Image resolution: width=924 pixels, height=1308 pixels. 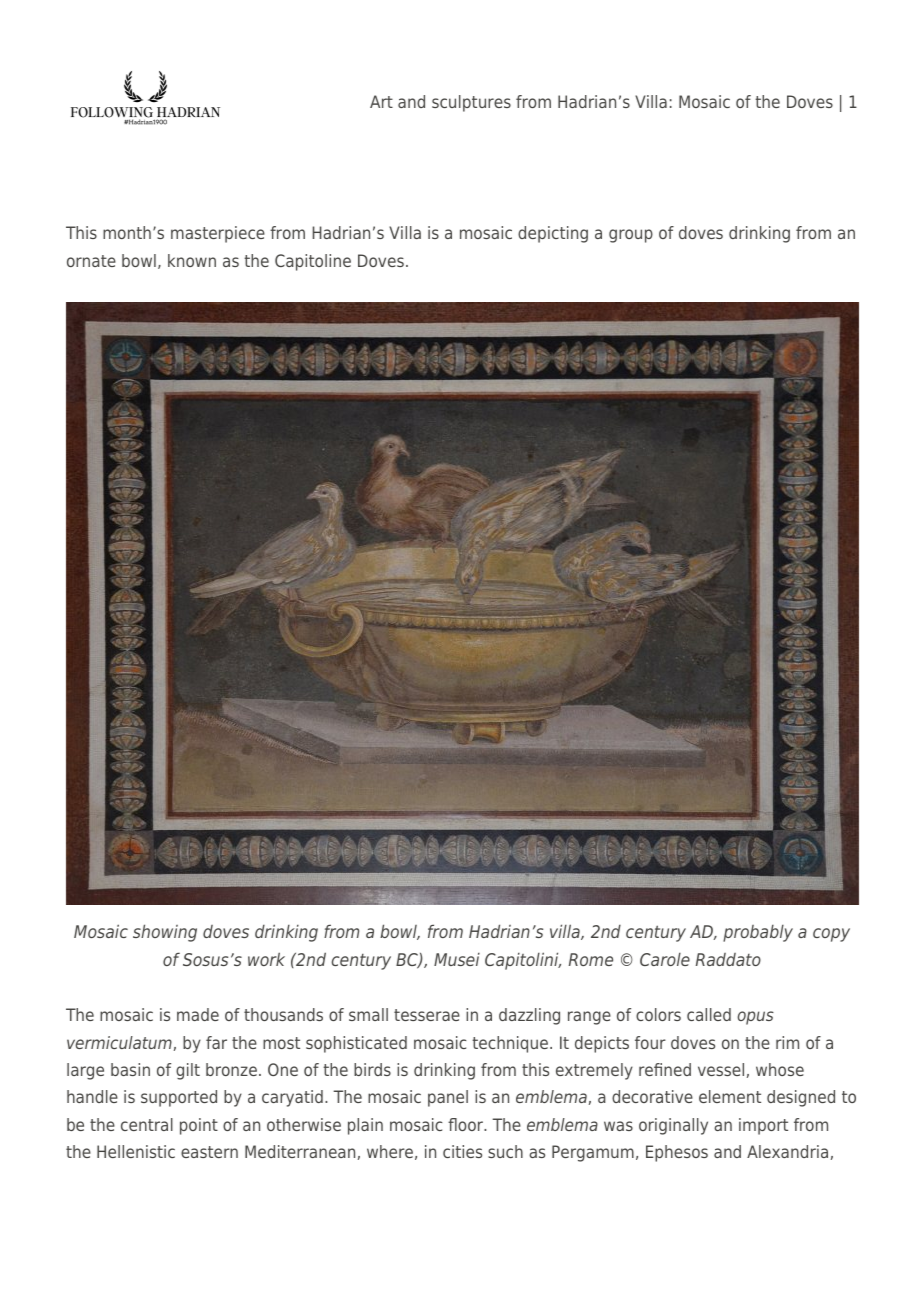 What do you see at coordinates (199, 1126) in the screenshot?
I see `point` at bounding box center [199, 1126].
